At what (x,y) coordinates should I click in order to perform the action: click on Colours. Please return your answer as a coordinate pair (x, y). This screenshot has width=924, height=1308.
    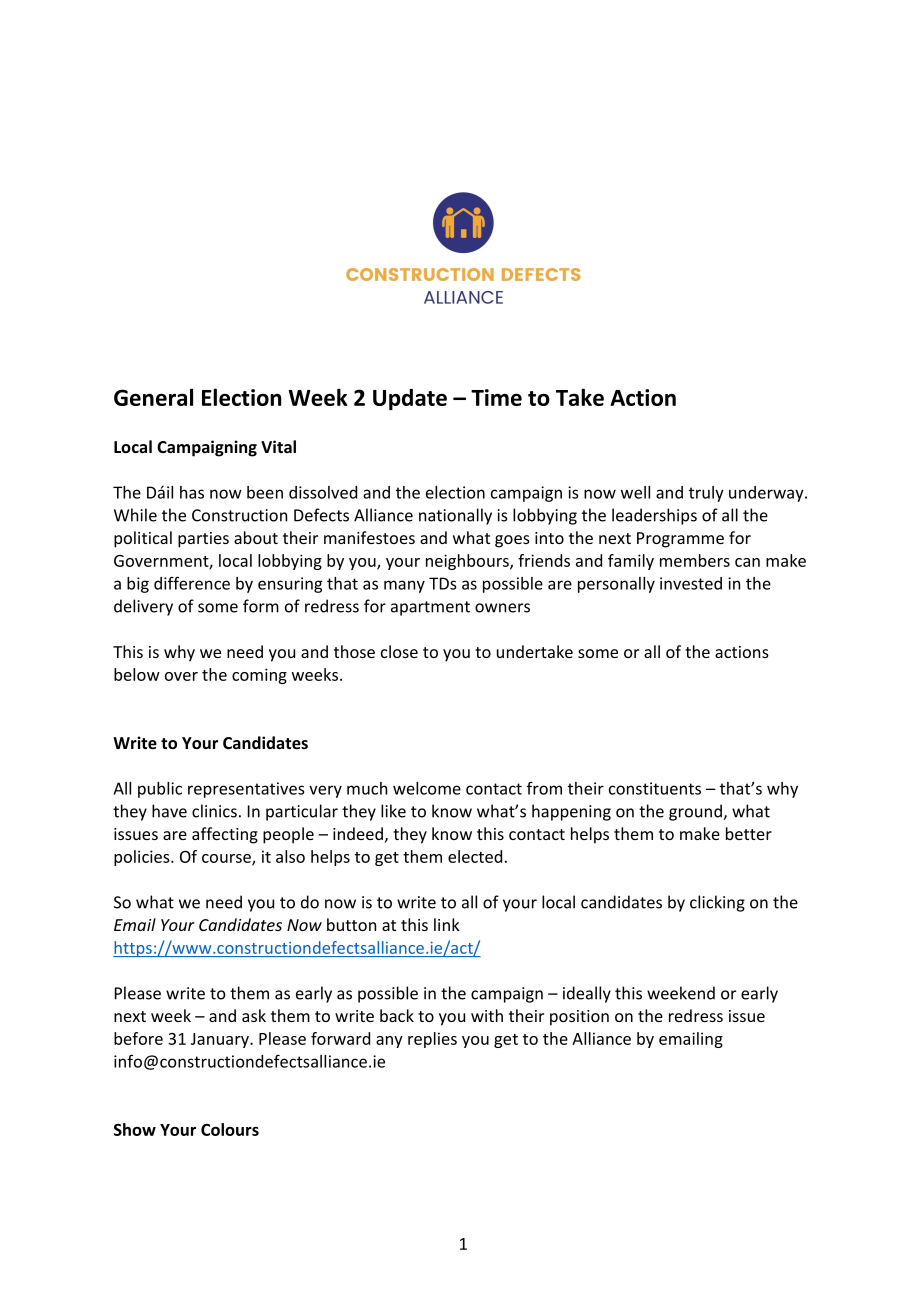
    Looking at the image, I should click on (230, 1129).
